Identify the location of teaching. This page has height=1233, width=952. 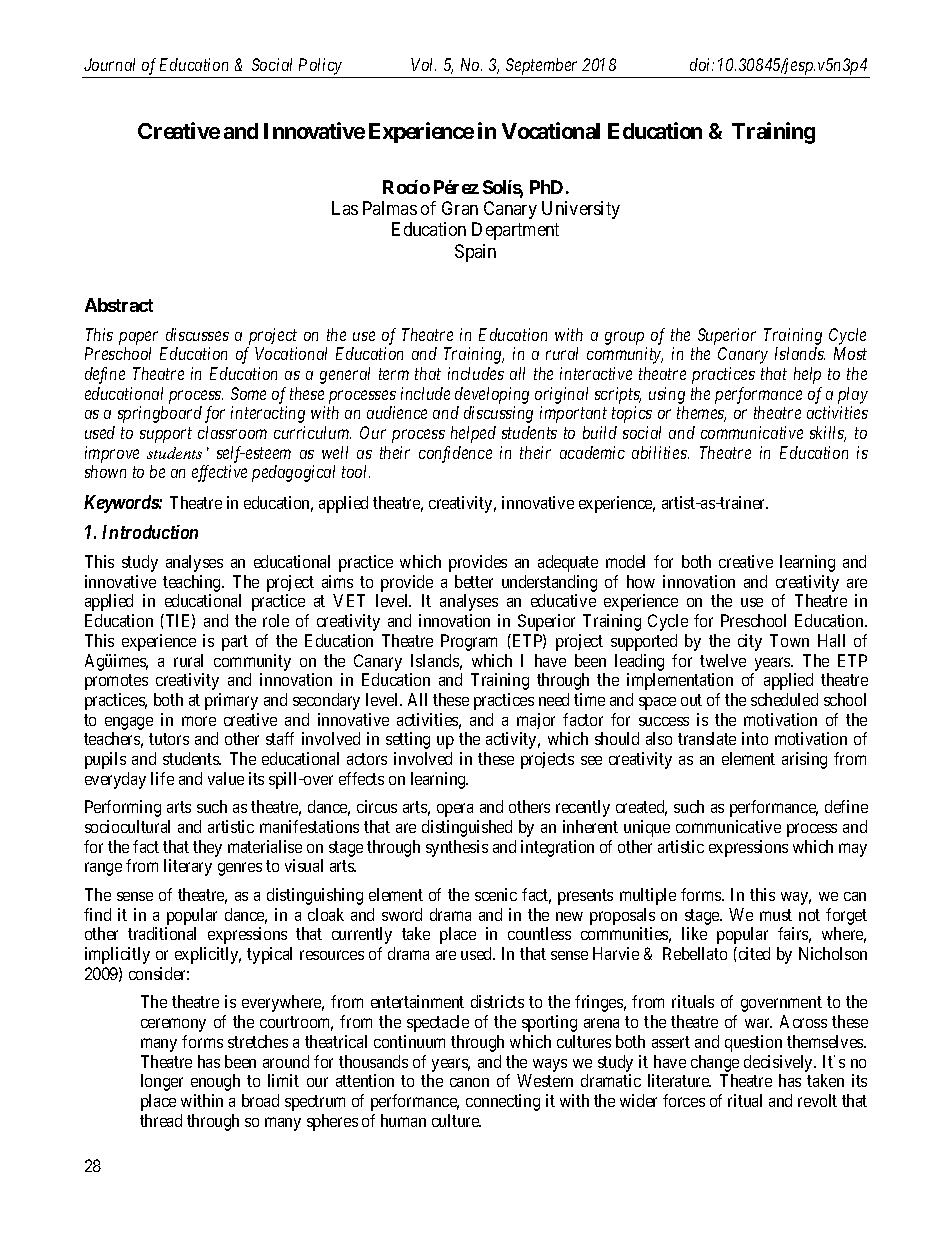
(193, 583).
